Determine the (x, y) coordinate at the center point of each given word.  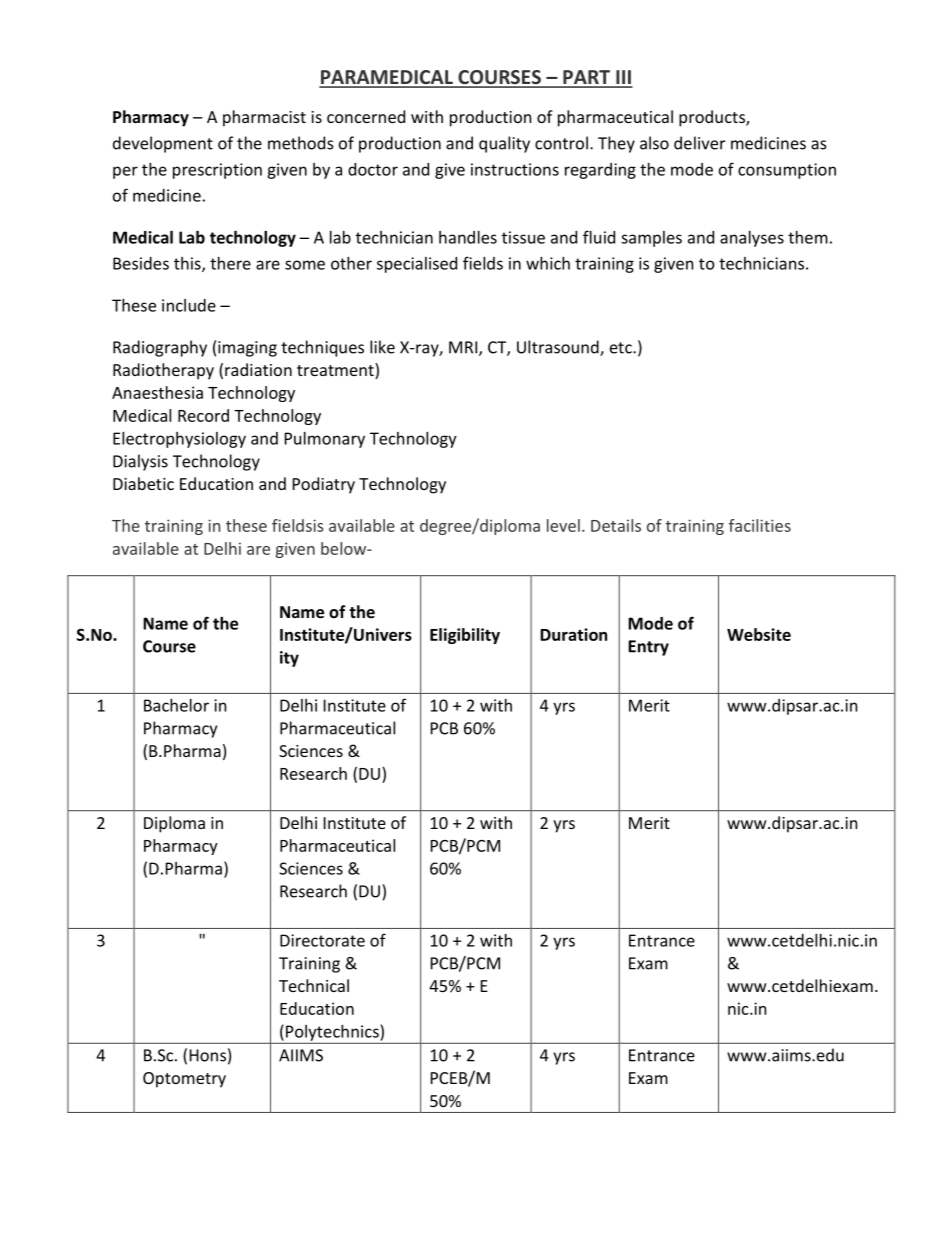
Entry (648, 648)
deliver (699, 143)
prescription (217, 171)
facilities (760, 525)
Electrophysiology (179, 440)
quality (504, 144)
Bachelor (176, 705)
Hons (208, 1055)
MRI (464, 348)
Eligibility (465, 636)
